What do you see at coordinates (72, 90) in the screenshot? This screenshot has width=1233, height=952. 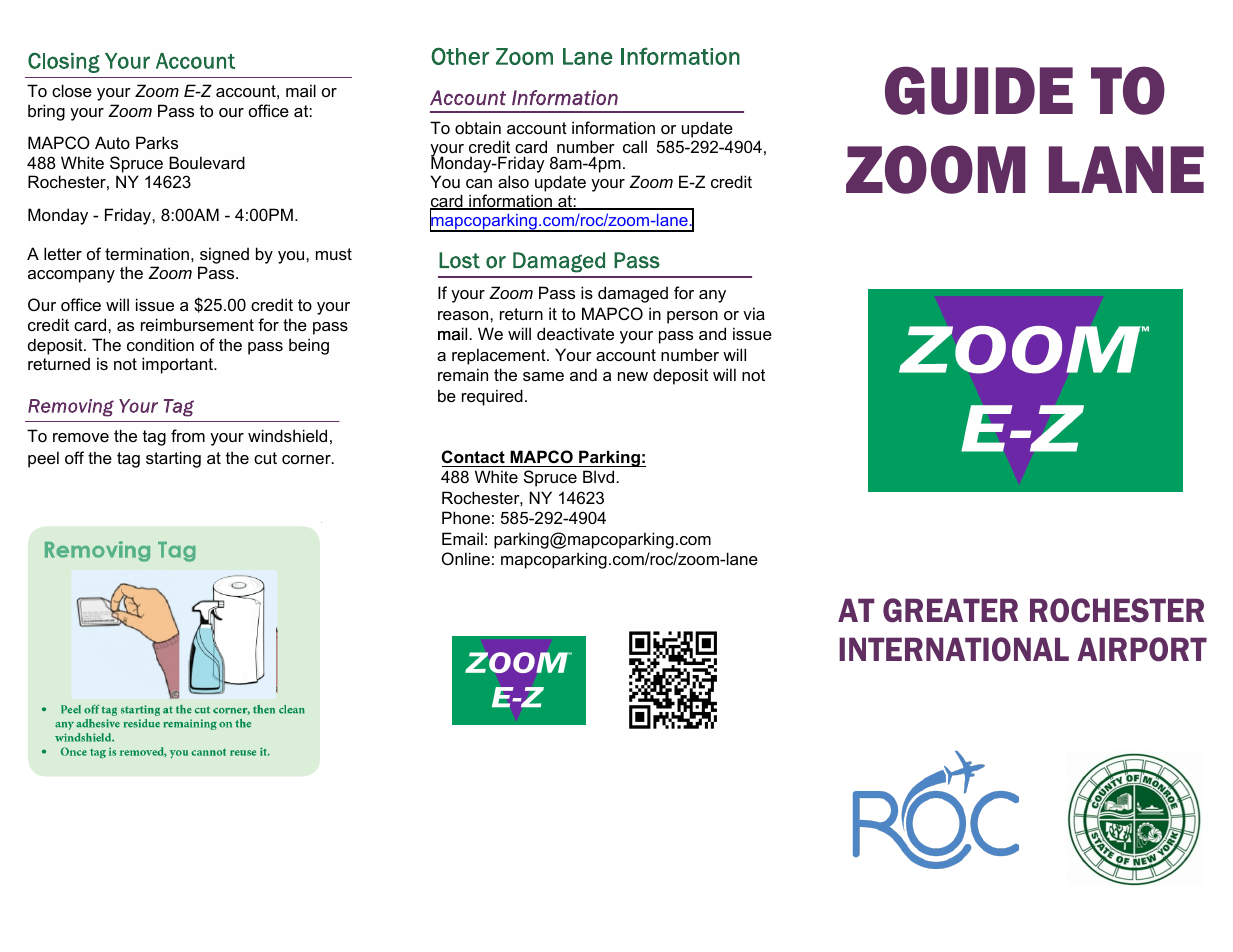 I see `close` at bounding box center [72, 90].
